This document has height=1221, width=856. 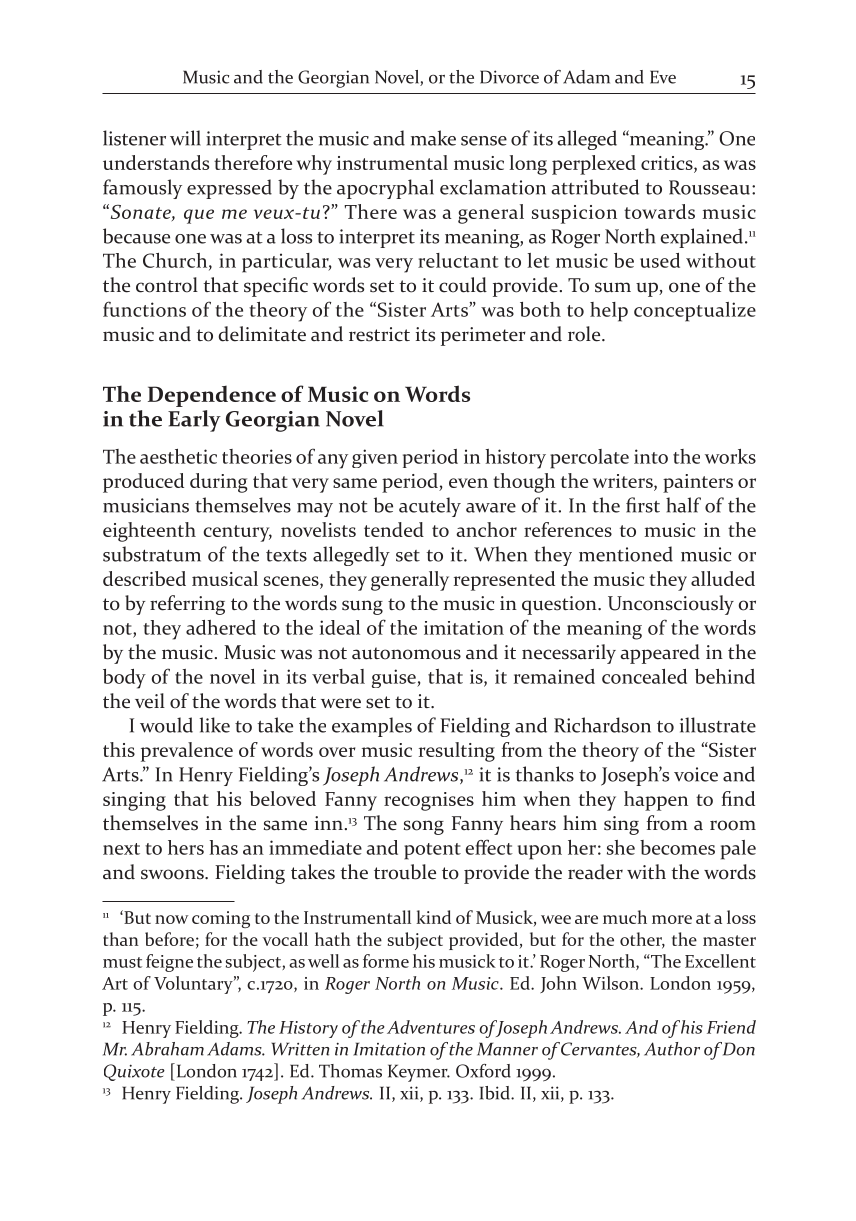 What do you see at coordinates (431, 1027) in the document?
I see `Adventures` at bounding box center [431, 1027].
